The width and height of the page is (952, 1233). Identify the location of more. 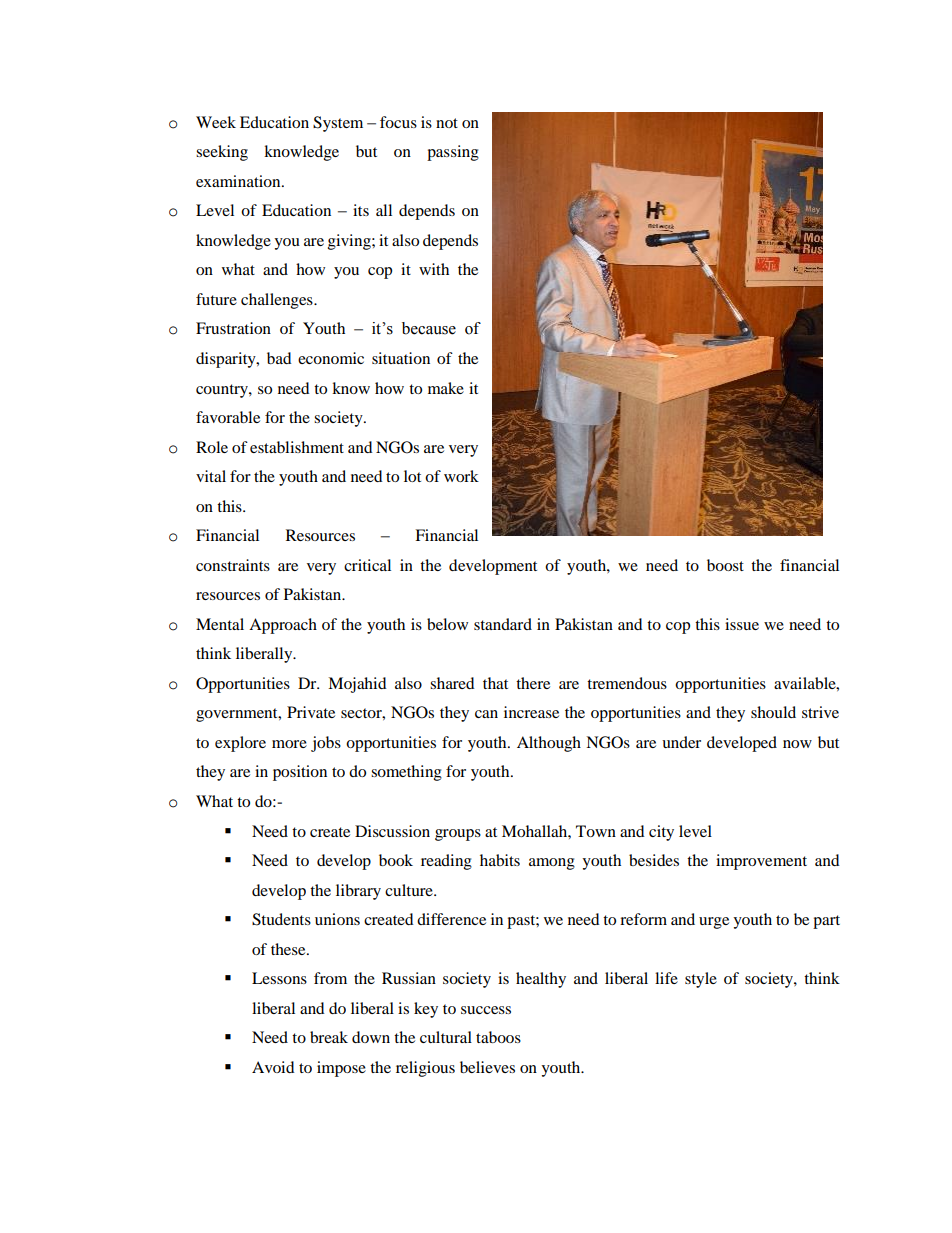
(289, 744).
